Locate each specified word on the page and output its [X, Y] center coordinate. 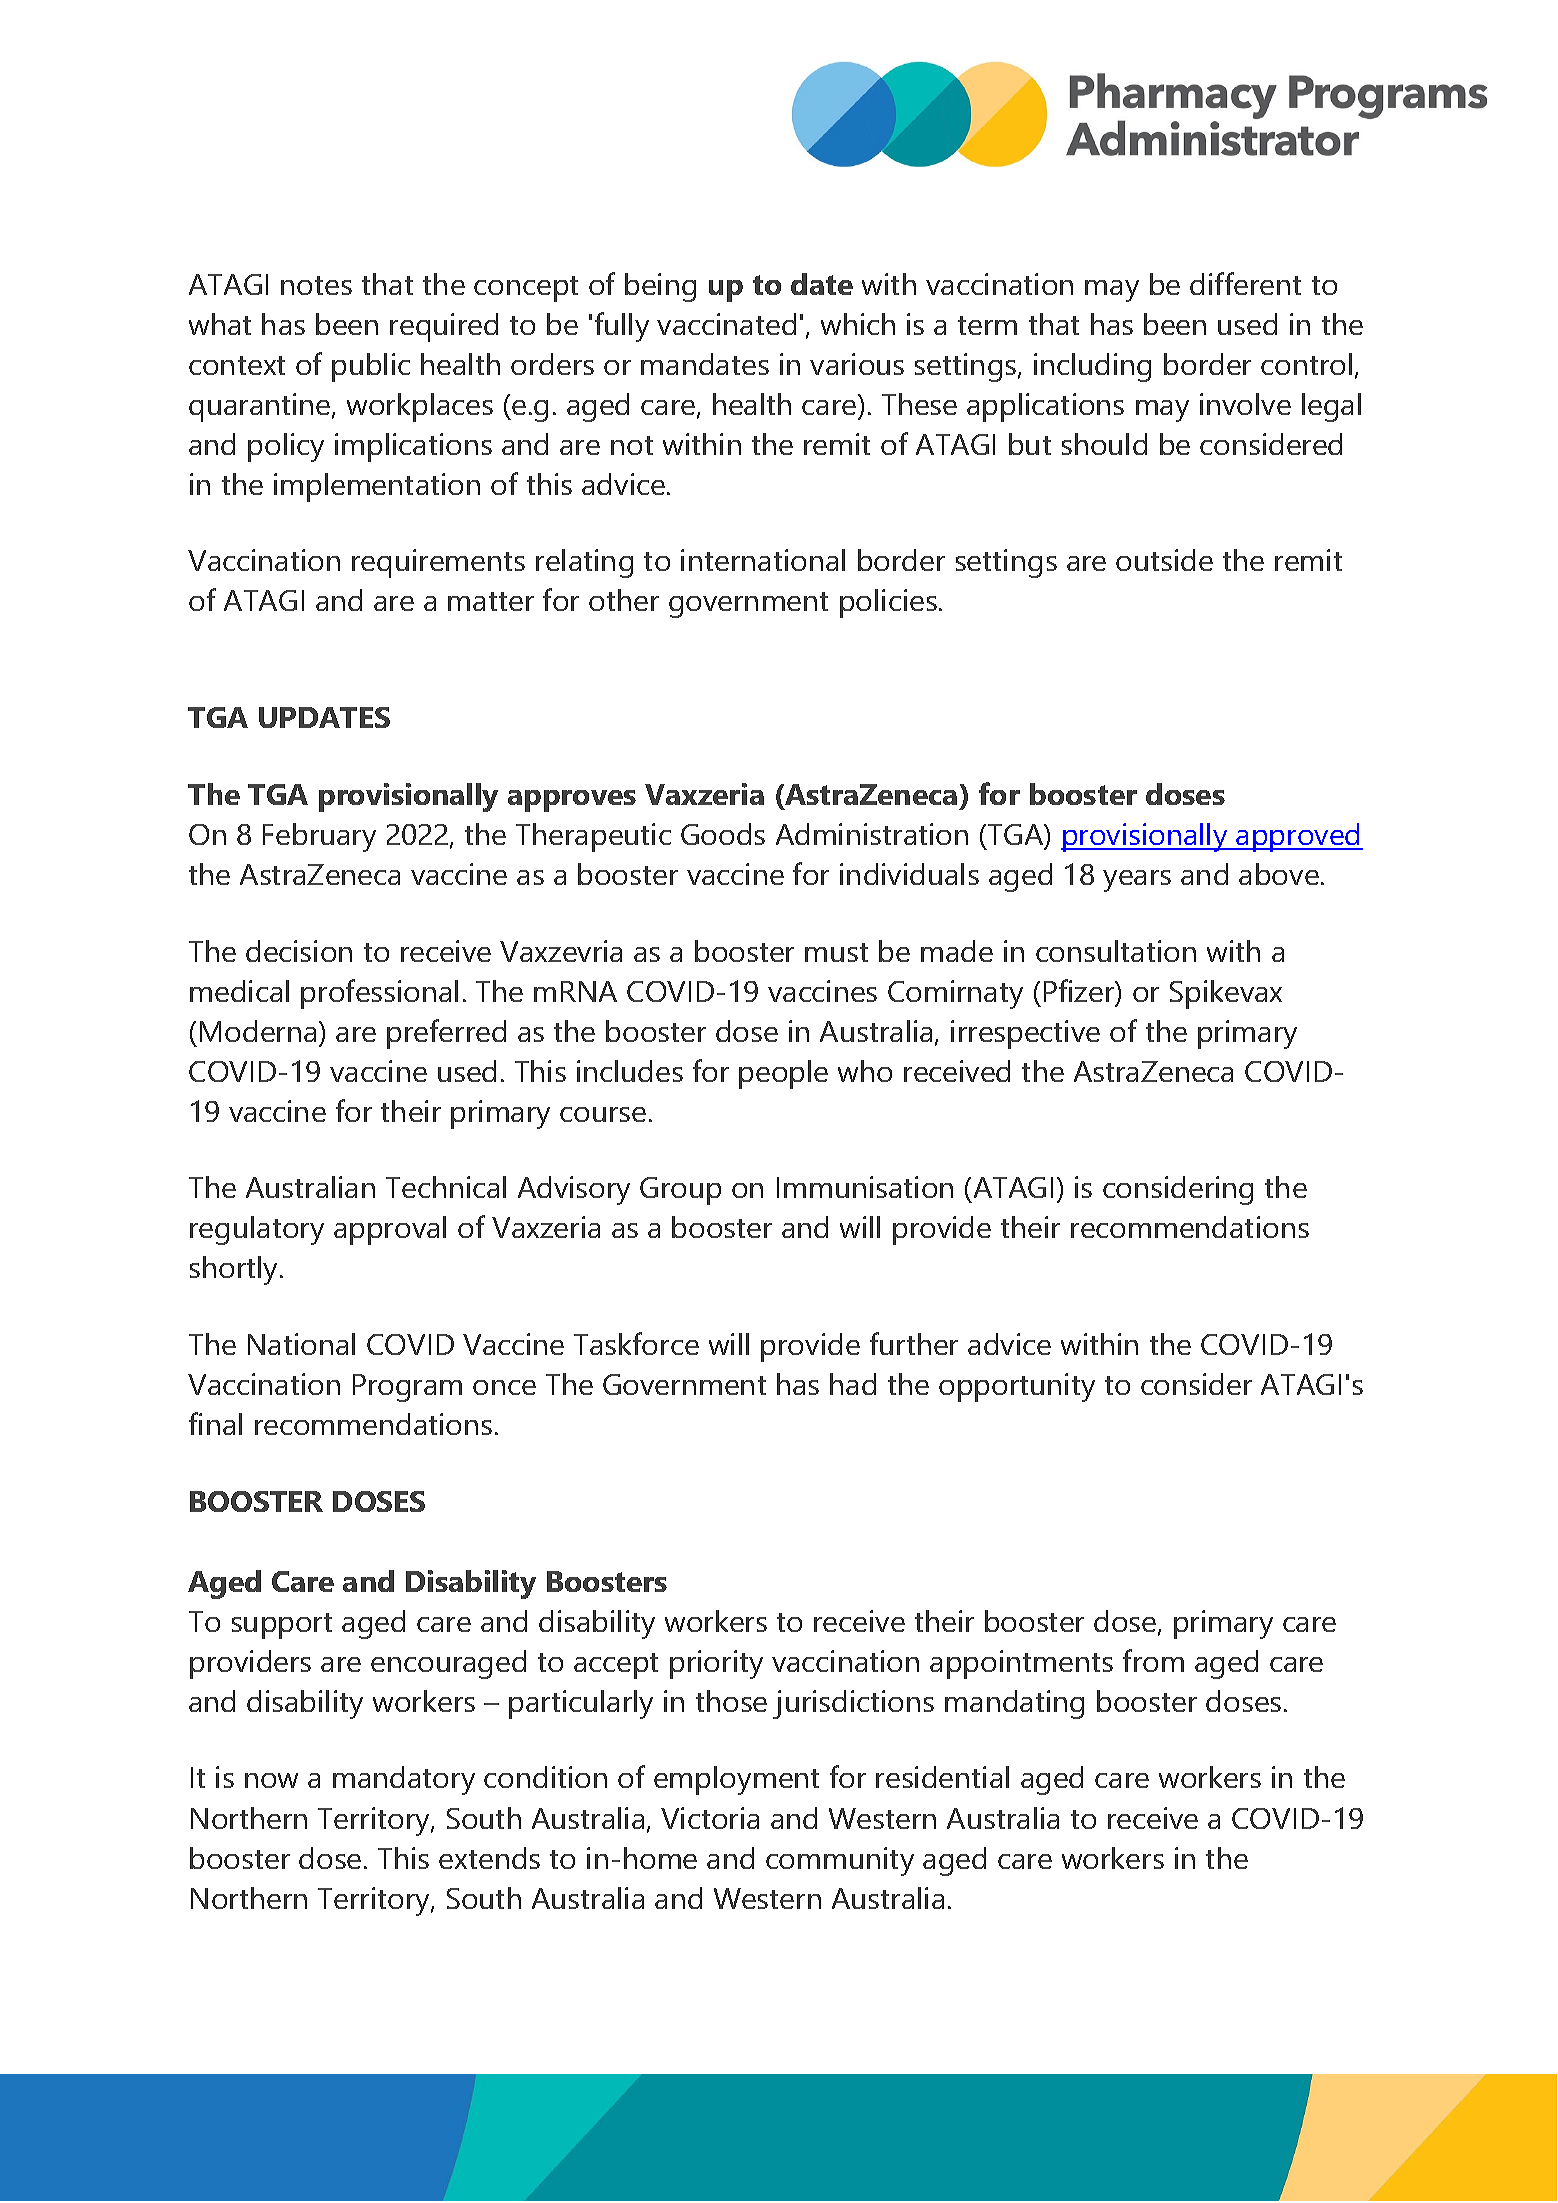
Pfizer [1080, 992]
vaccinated [726, 324]
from [1153, 1660]
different [1245, 283]
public [371, 367]
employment [736, 1780]
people [783, 1074]
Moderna [258, 1031]
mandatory [404, 1780]
